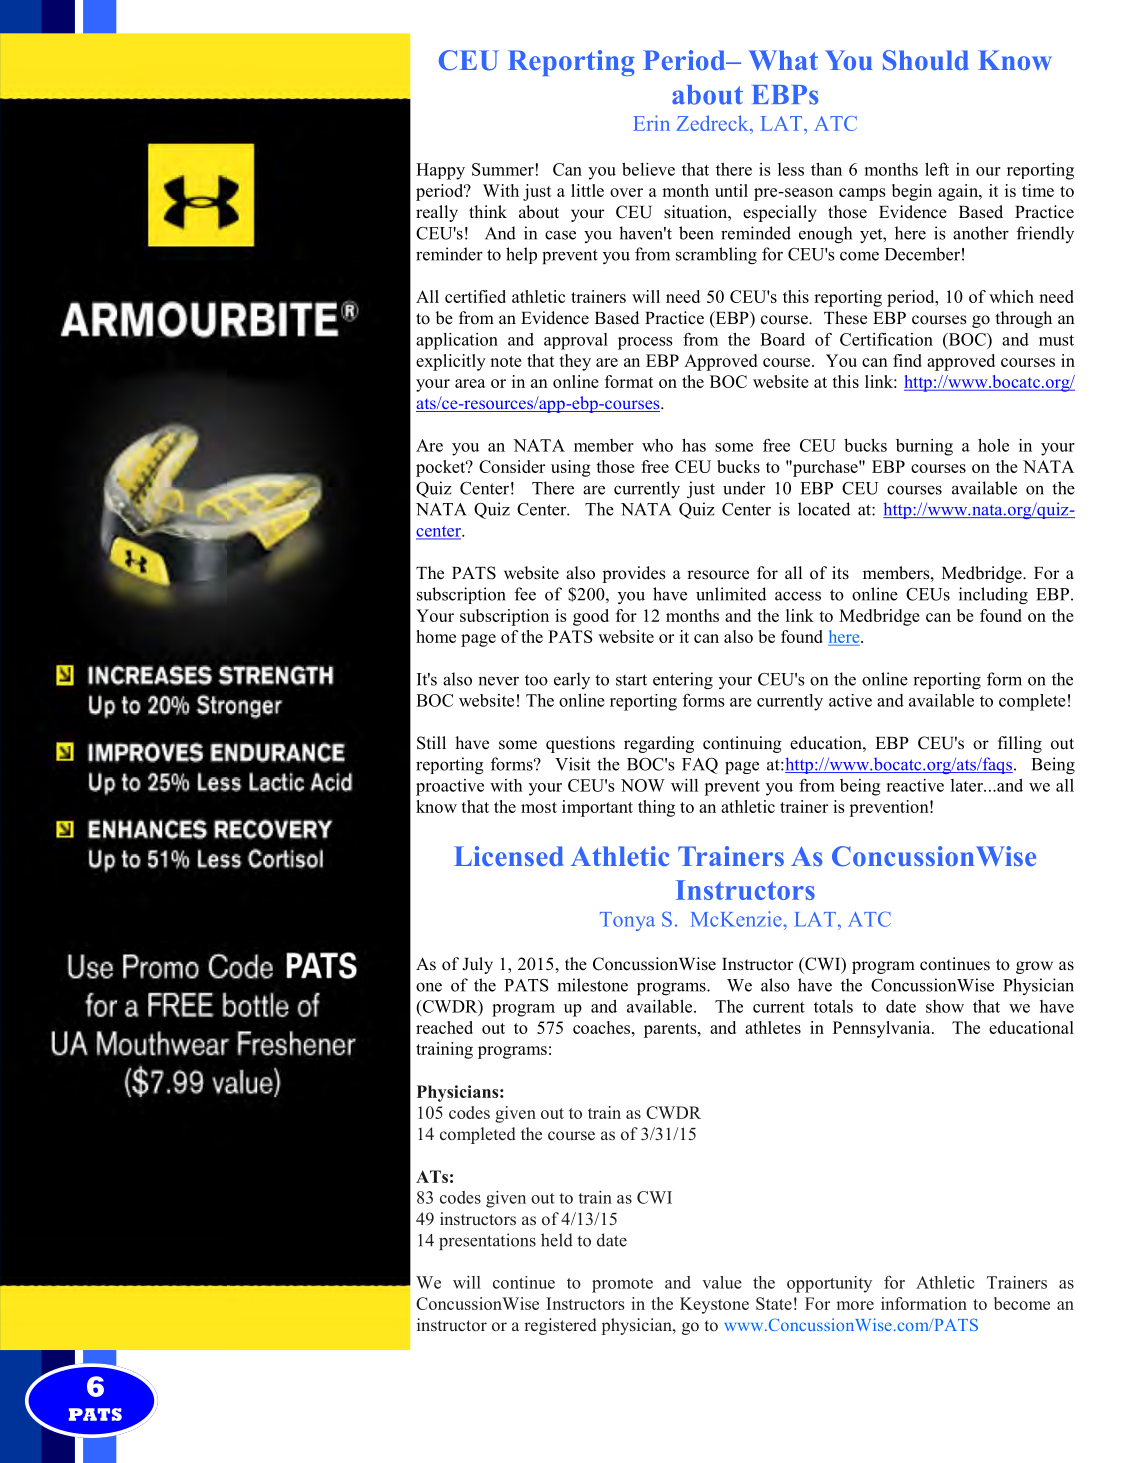 This screenshot has height=1463, width=1130. What do you see at coordinates (742, 744) in the screenshot?
I see `continuing` at bounding box center [742, 744].
